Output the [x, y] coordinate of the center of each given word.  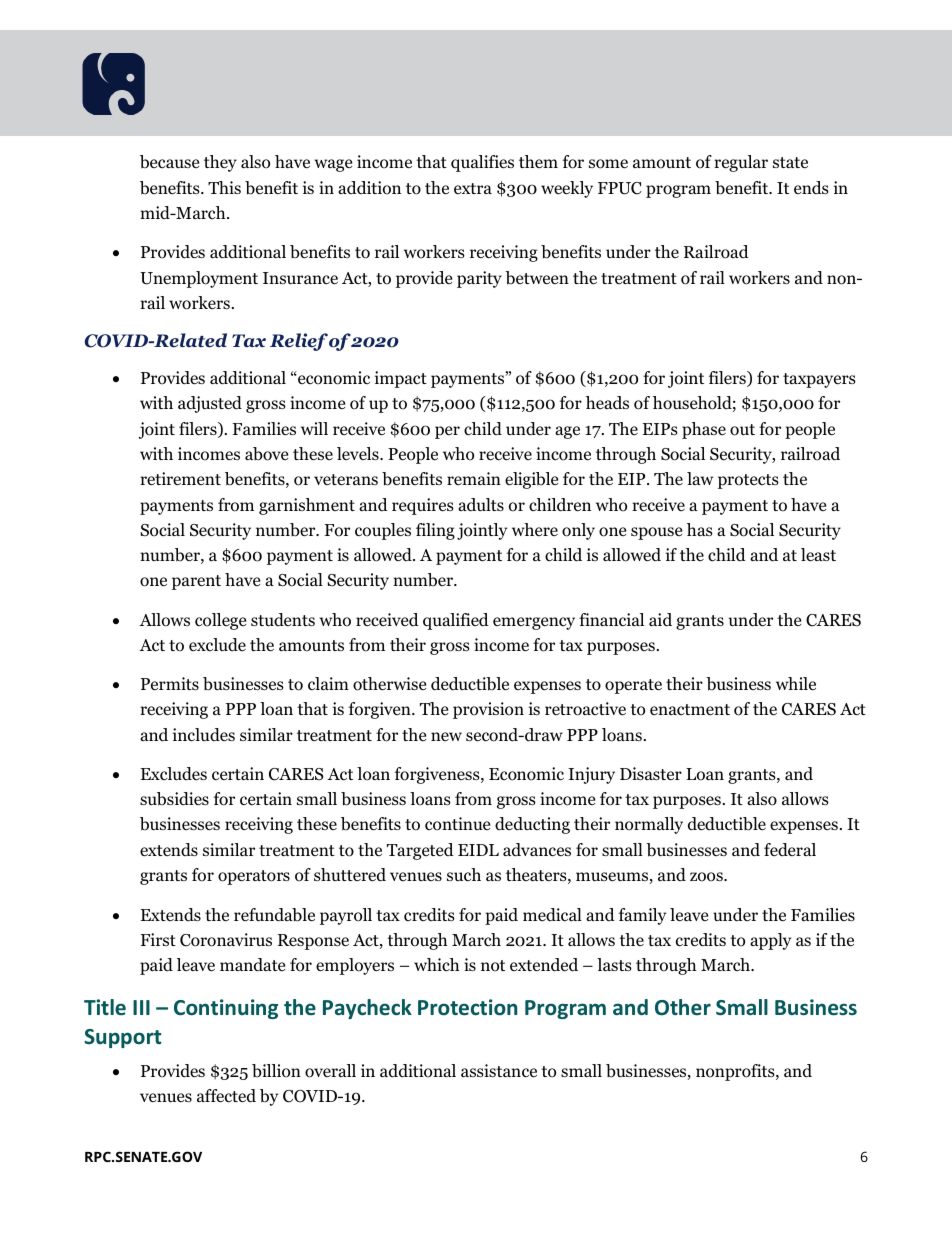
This [224, 187]
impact [401, 379]
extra [473, 188]
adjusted [210, 404]
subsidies [174, 799]
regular [741, 163]
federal [790, 850]
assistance [499, 1070]
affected [226, 1096]
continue [457, 824]
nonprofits [736, 1072]
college [220, 621]
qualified [456, 621]
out [742, 430]
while [796, 683]
